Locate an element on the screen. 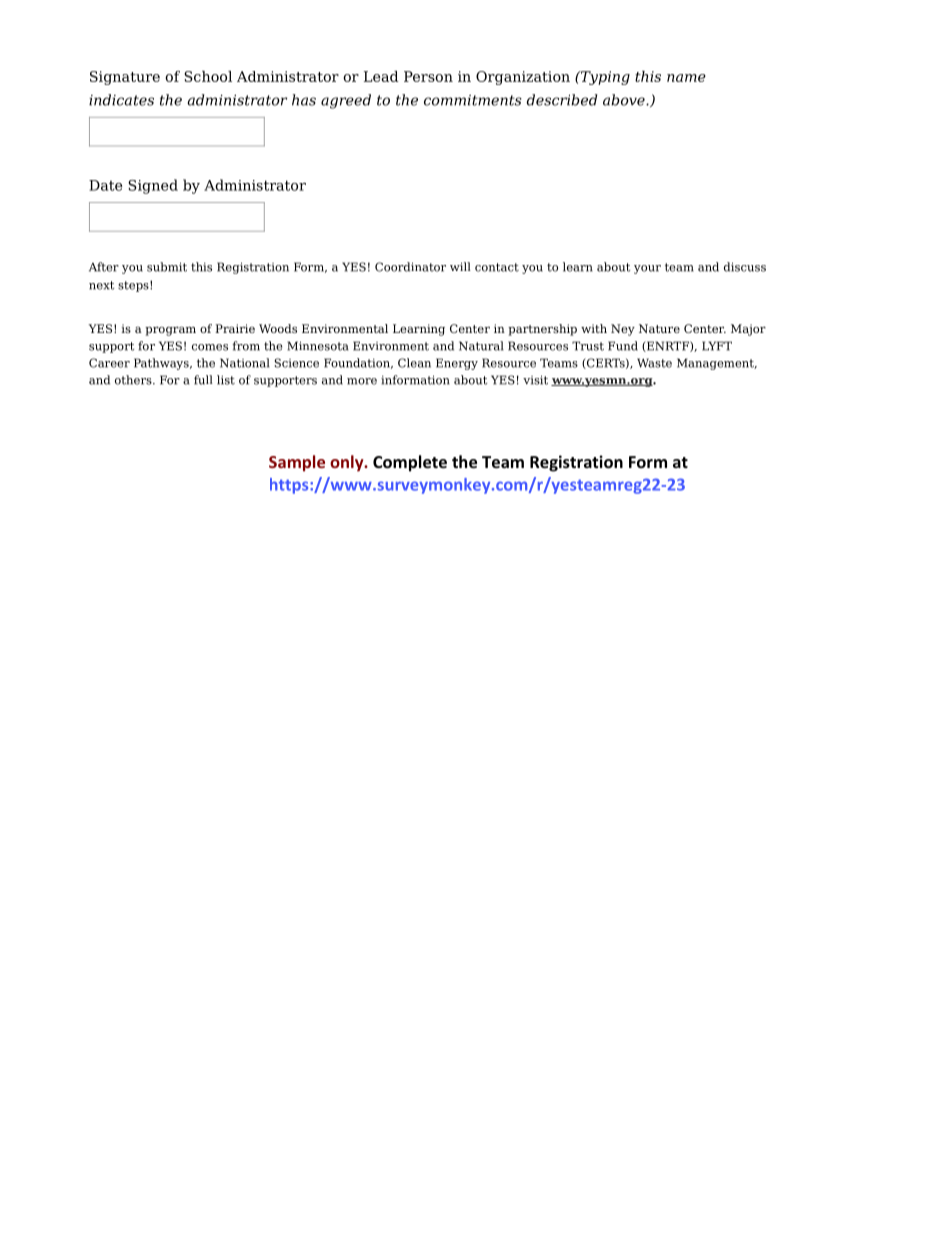  Sample is located at coordinates (297, 463).
